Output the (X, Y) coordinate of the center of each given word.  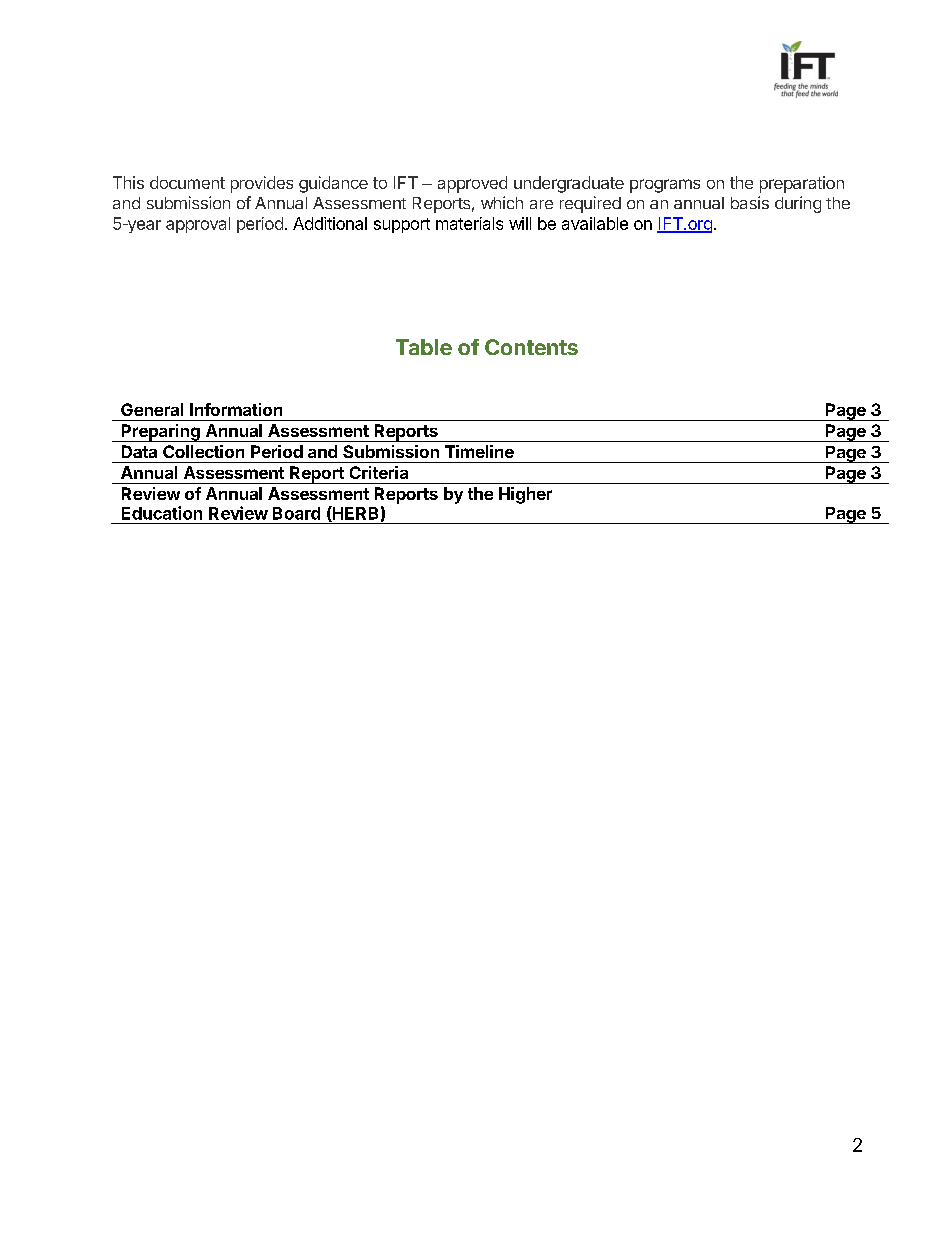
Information (236, 409)
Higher (525, 495)
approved (472, 184)
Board (296, 513)
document (187, 182)
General (152, 409)
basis (750, 202)
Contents (531, 347)
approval (198, 225)
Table (424, 347)
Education (162, 513)
